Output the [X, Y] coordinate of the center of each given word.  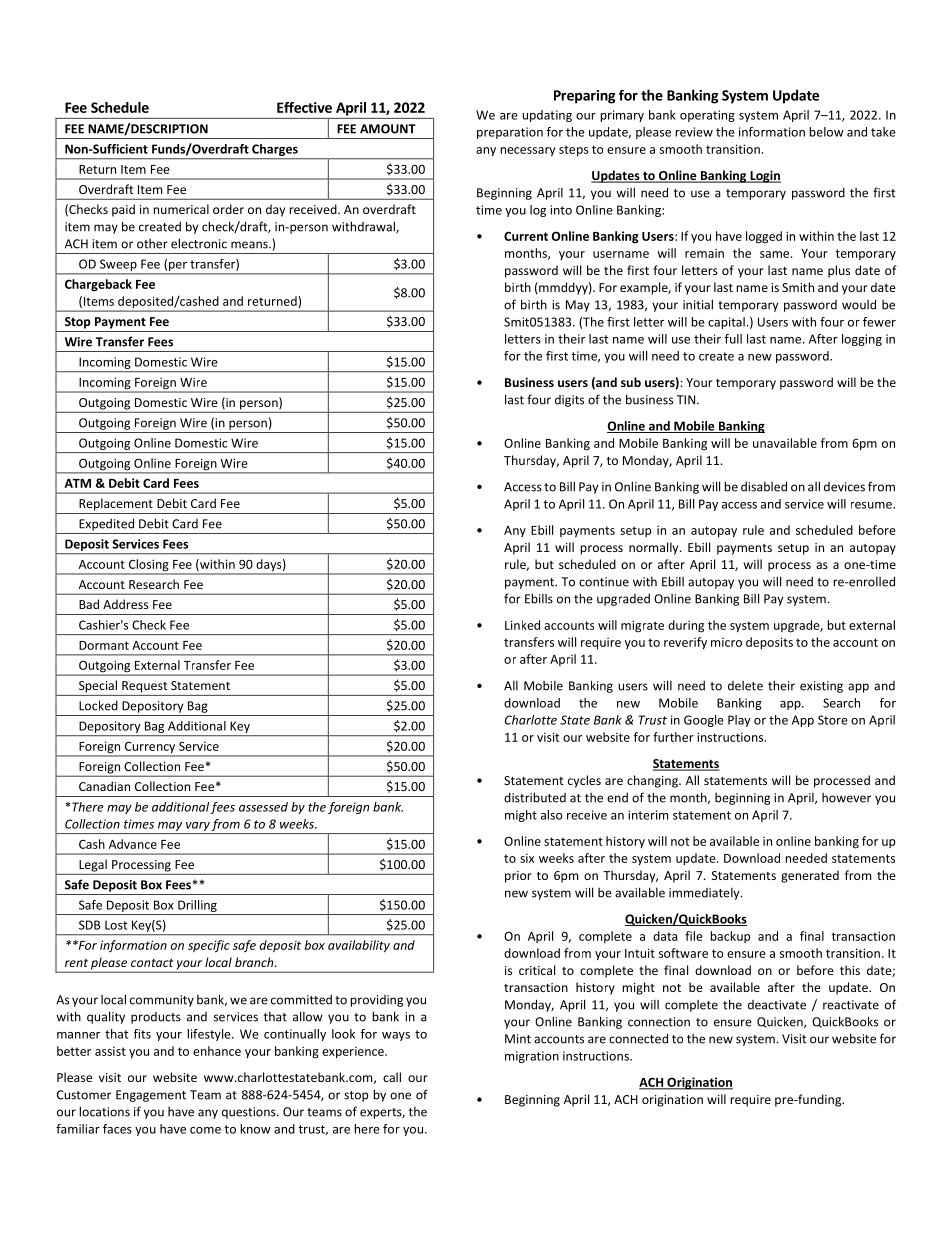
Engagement [151, 1096]
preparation [510, 133]
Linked [522, 625]
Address [125, 604]
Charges [275, 150]
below [826, 132]
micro [726, 642]
